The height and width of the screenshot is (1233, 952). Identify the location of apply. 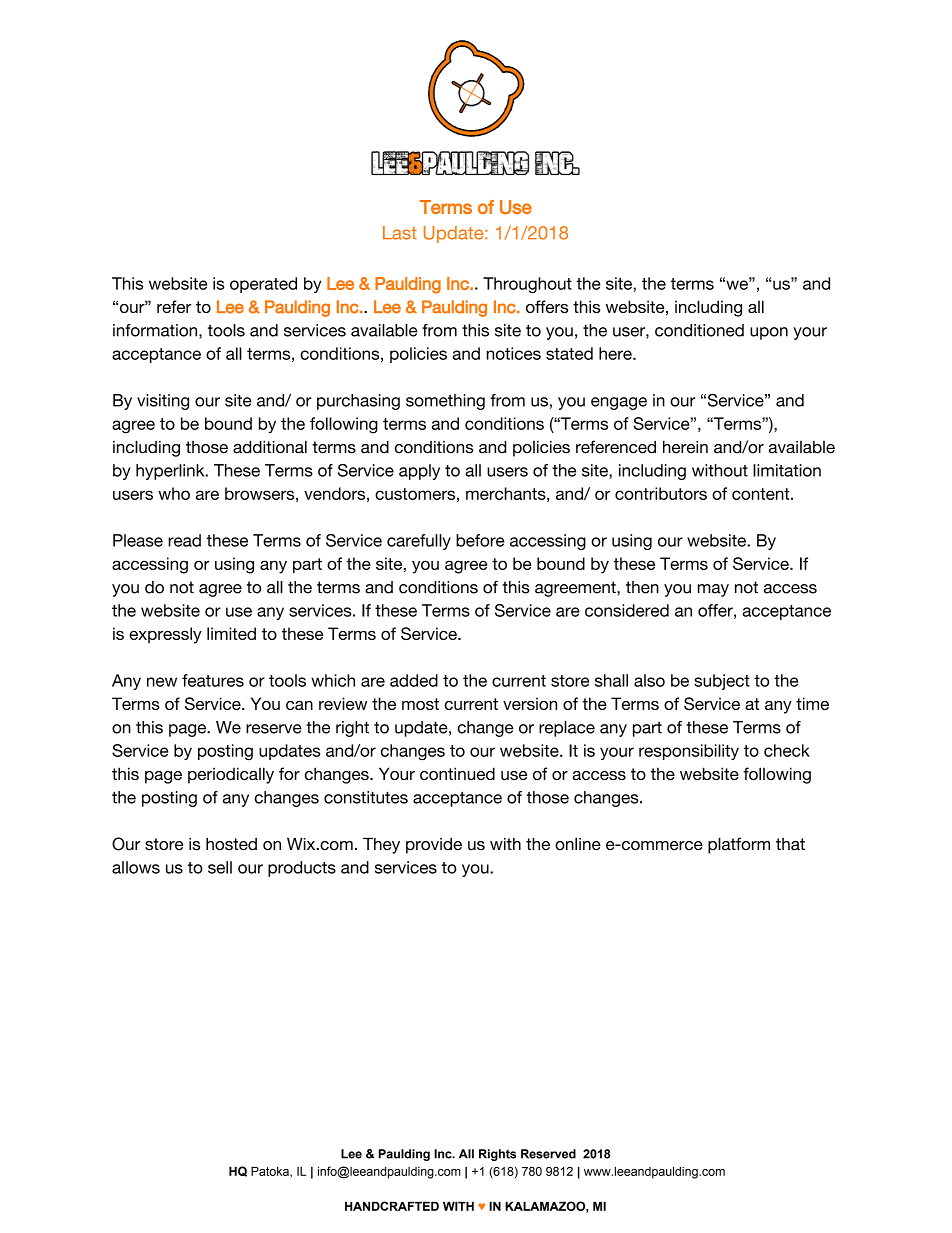
(419, 472).
